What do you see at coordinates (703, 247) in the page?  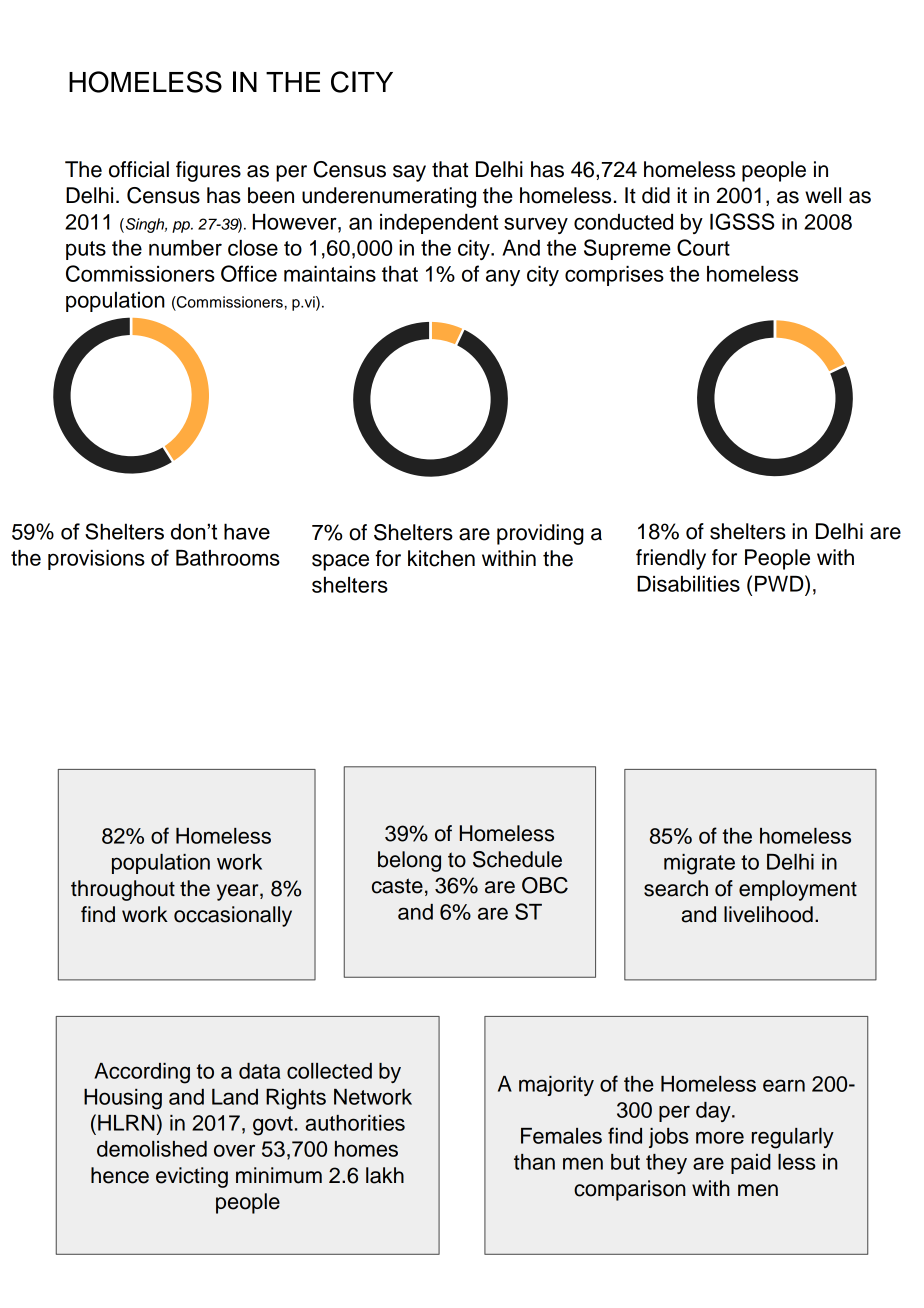 I see `Court` at bounding box center [703, 247].
